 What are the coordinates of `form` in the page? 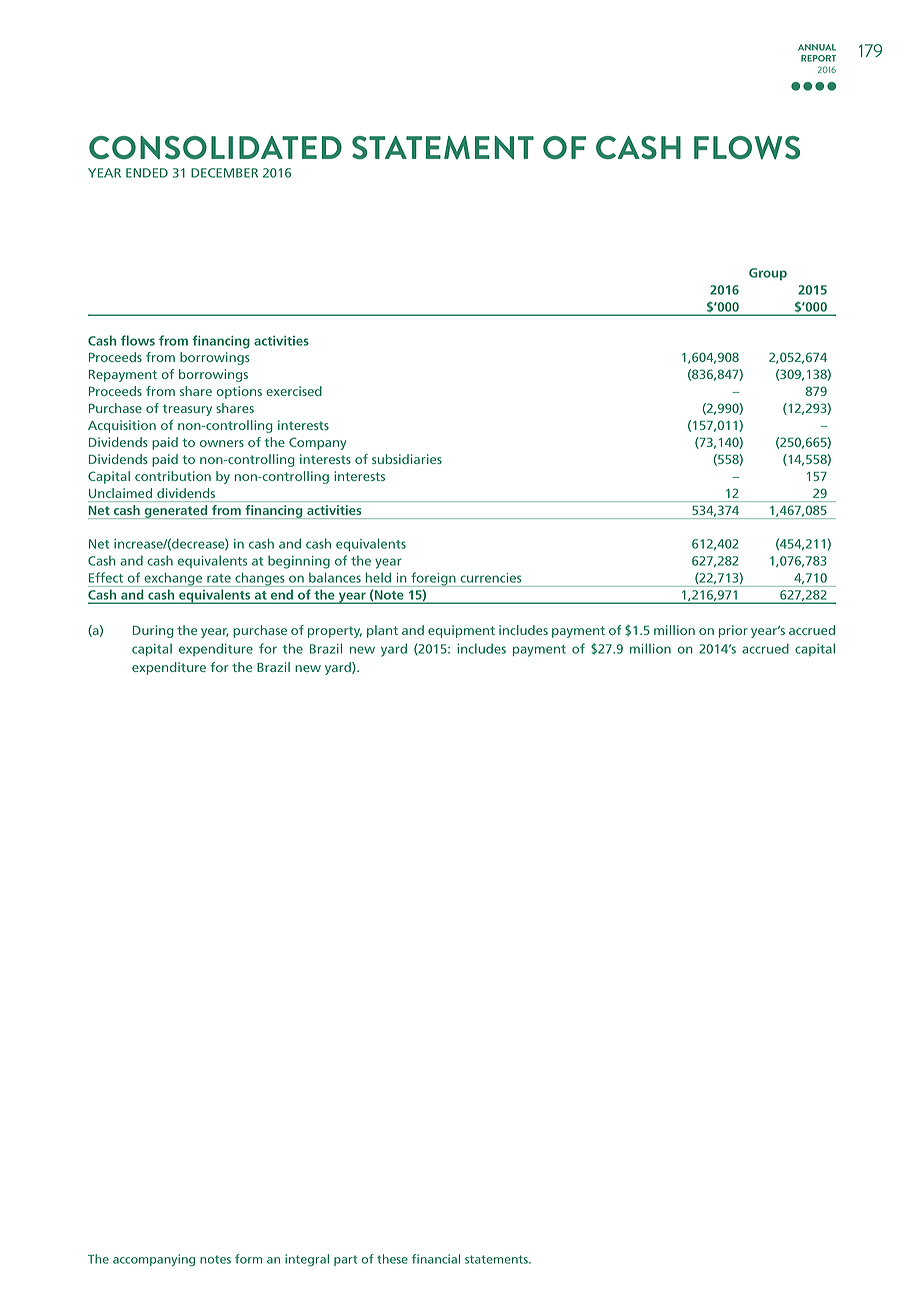 It's located at (248, 1259).
